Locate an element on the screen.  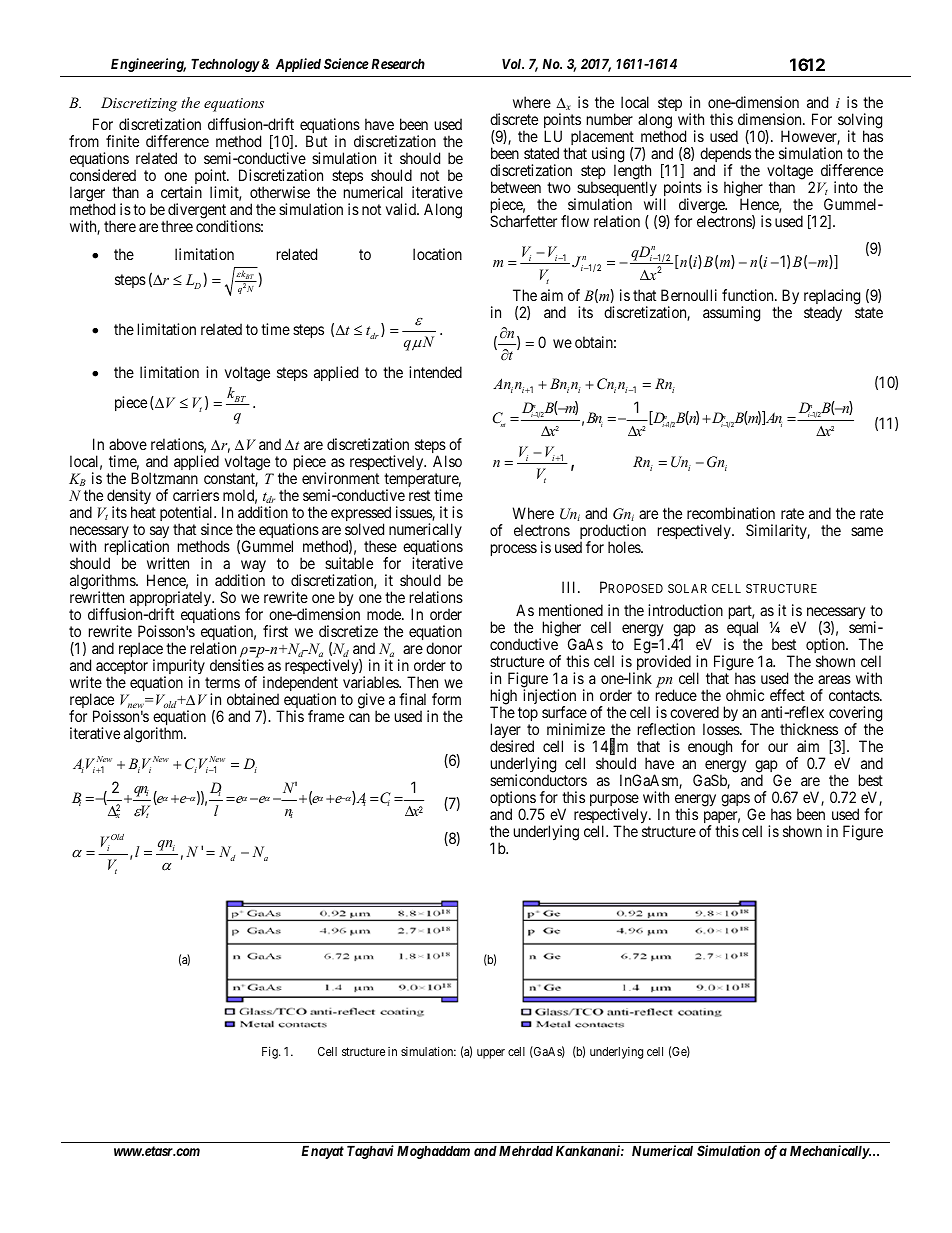
Technology is located at coordinates (225, 65).
